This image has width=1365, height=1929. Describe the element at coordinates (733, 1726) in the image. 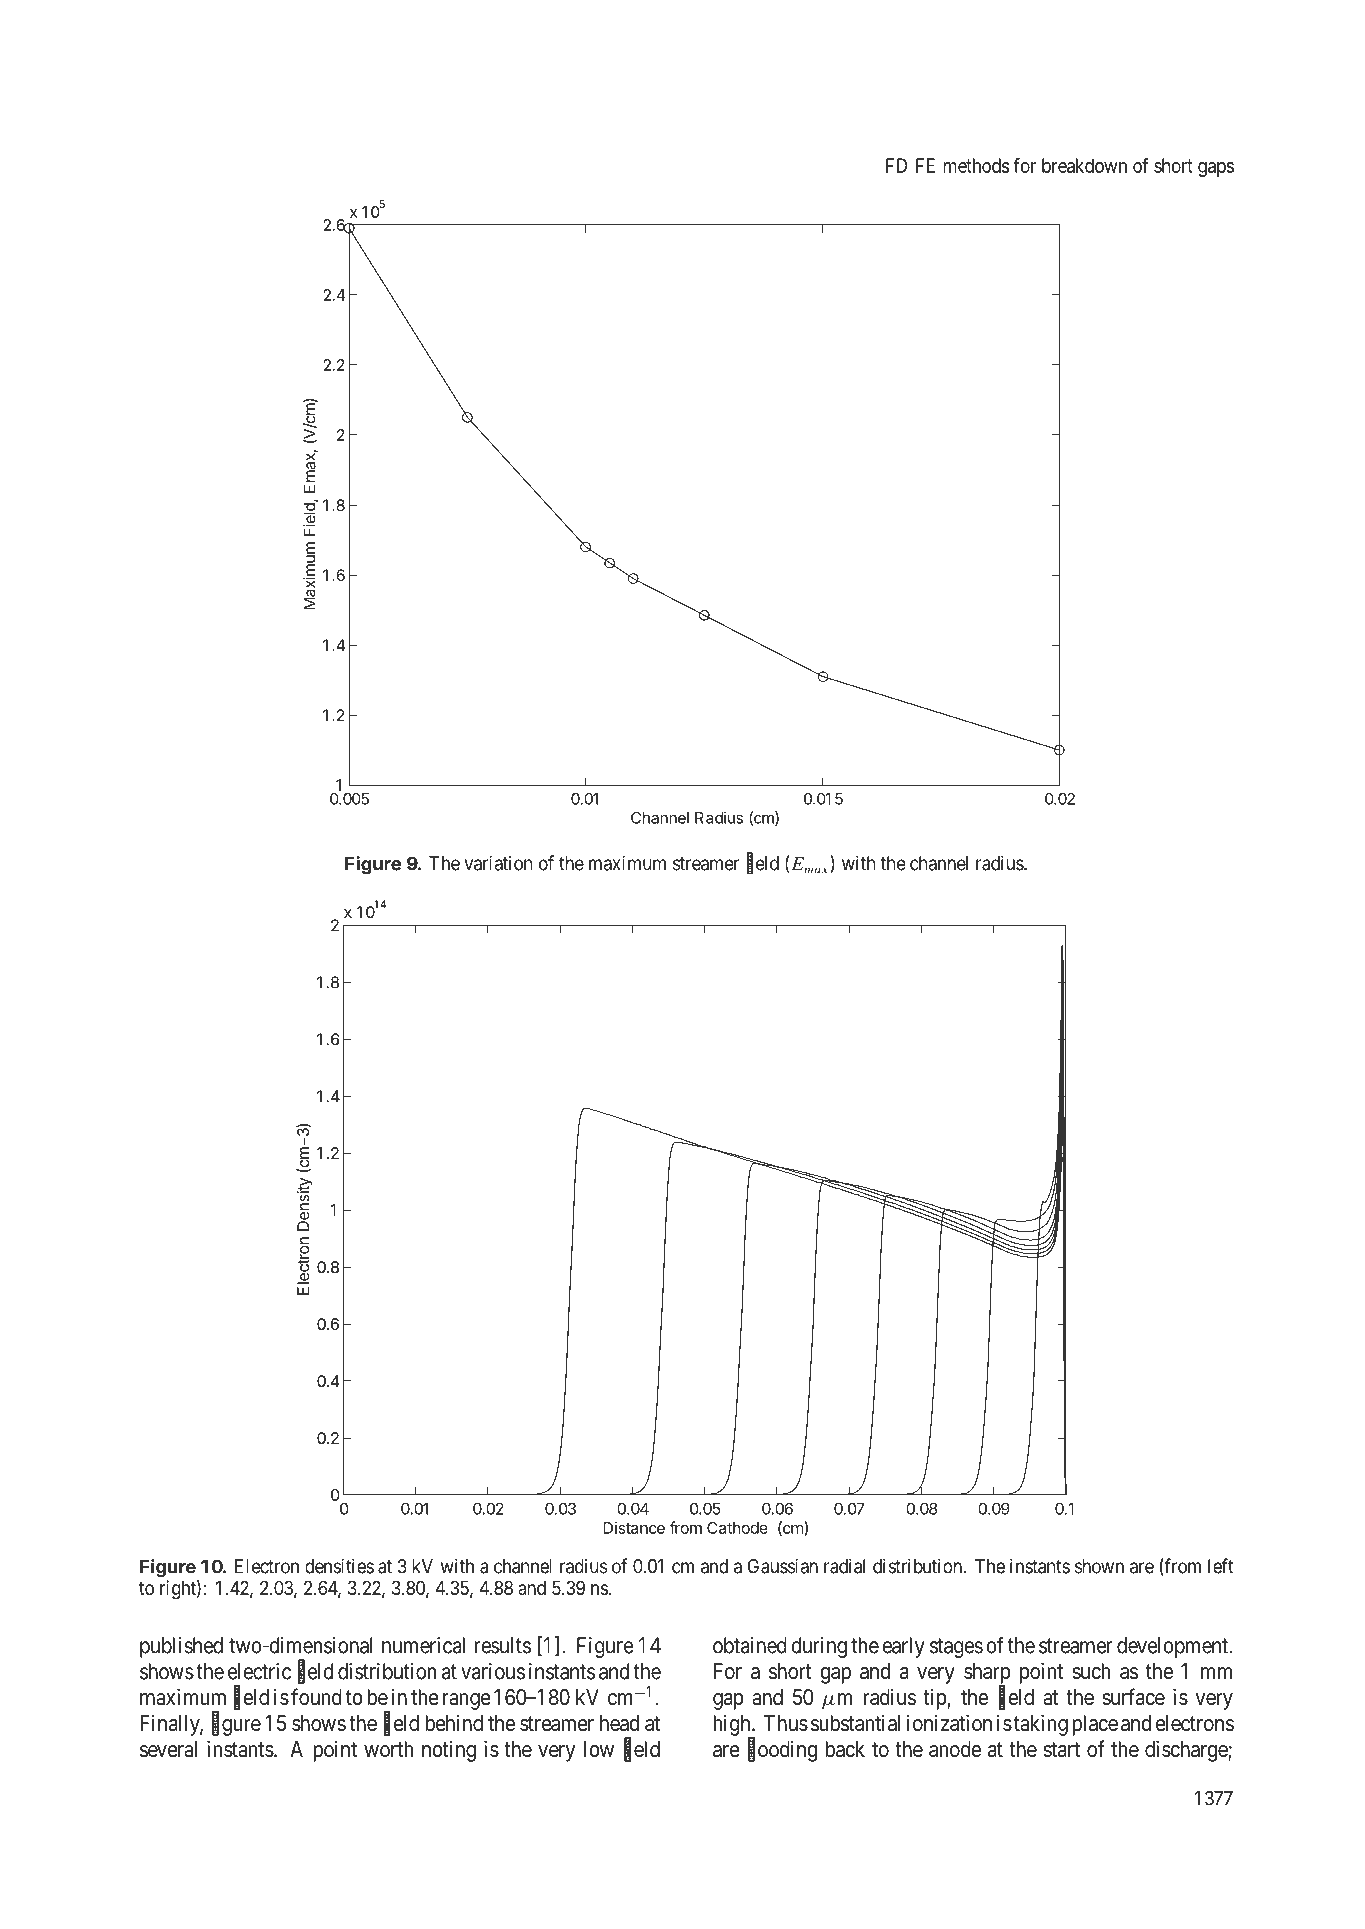

I see `high` at that location.
